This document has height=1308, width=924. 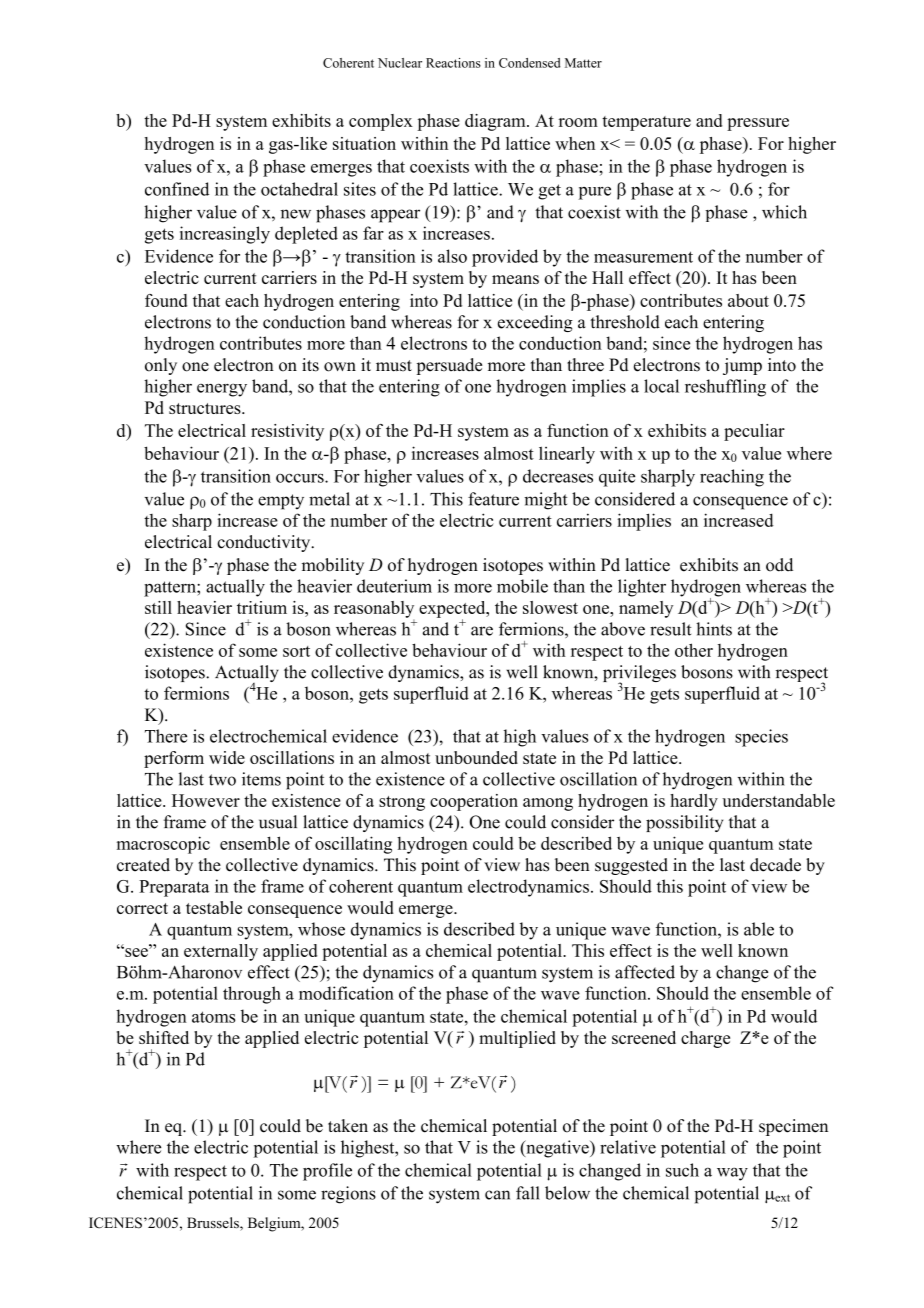 I want to click on Brussels, so click(x=214, y=1224).
